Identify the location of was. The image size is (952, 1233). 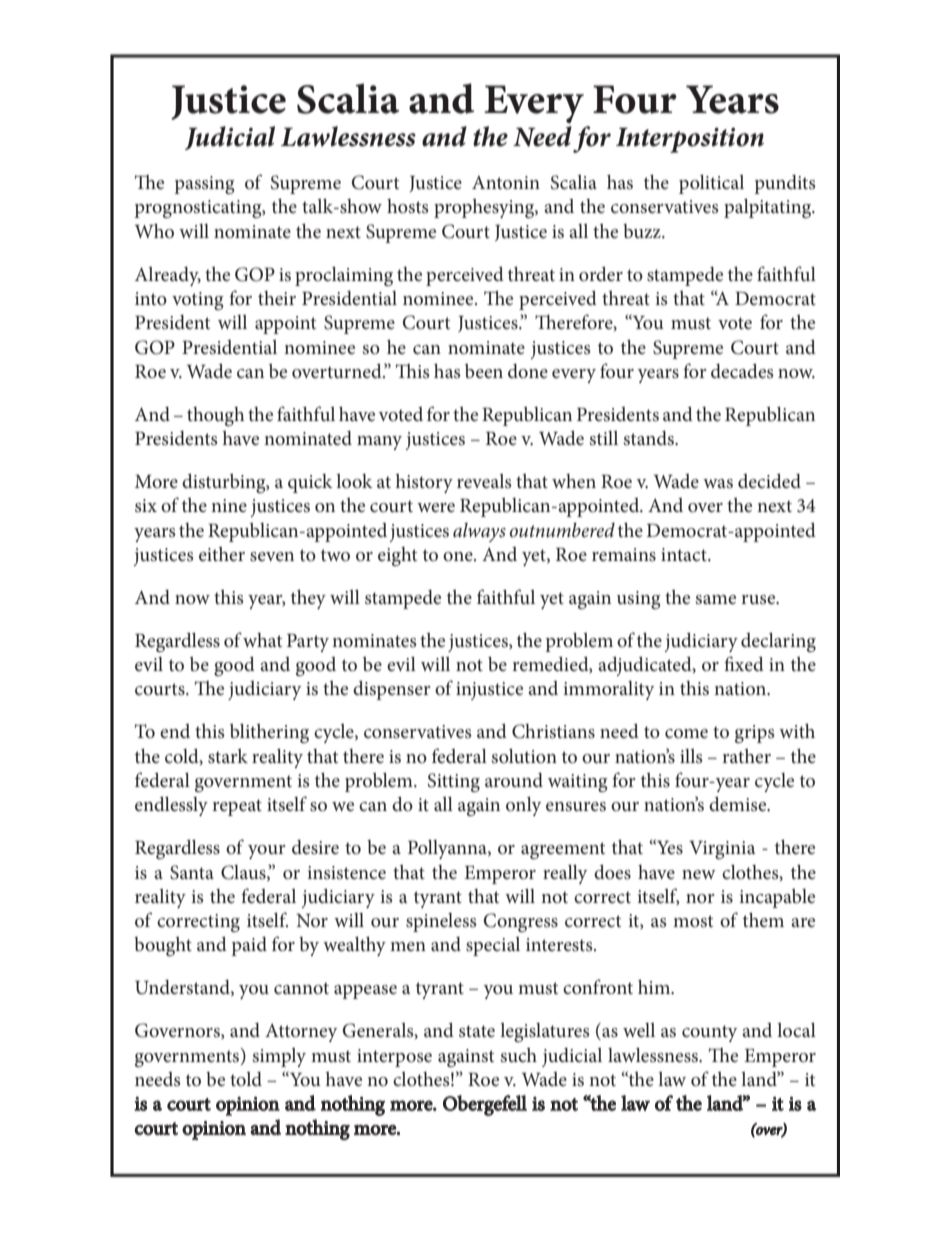
(718, 484).
